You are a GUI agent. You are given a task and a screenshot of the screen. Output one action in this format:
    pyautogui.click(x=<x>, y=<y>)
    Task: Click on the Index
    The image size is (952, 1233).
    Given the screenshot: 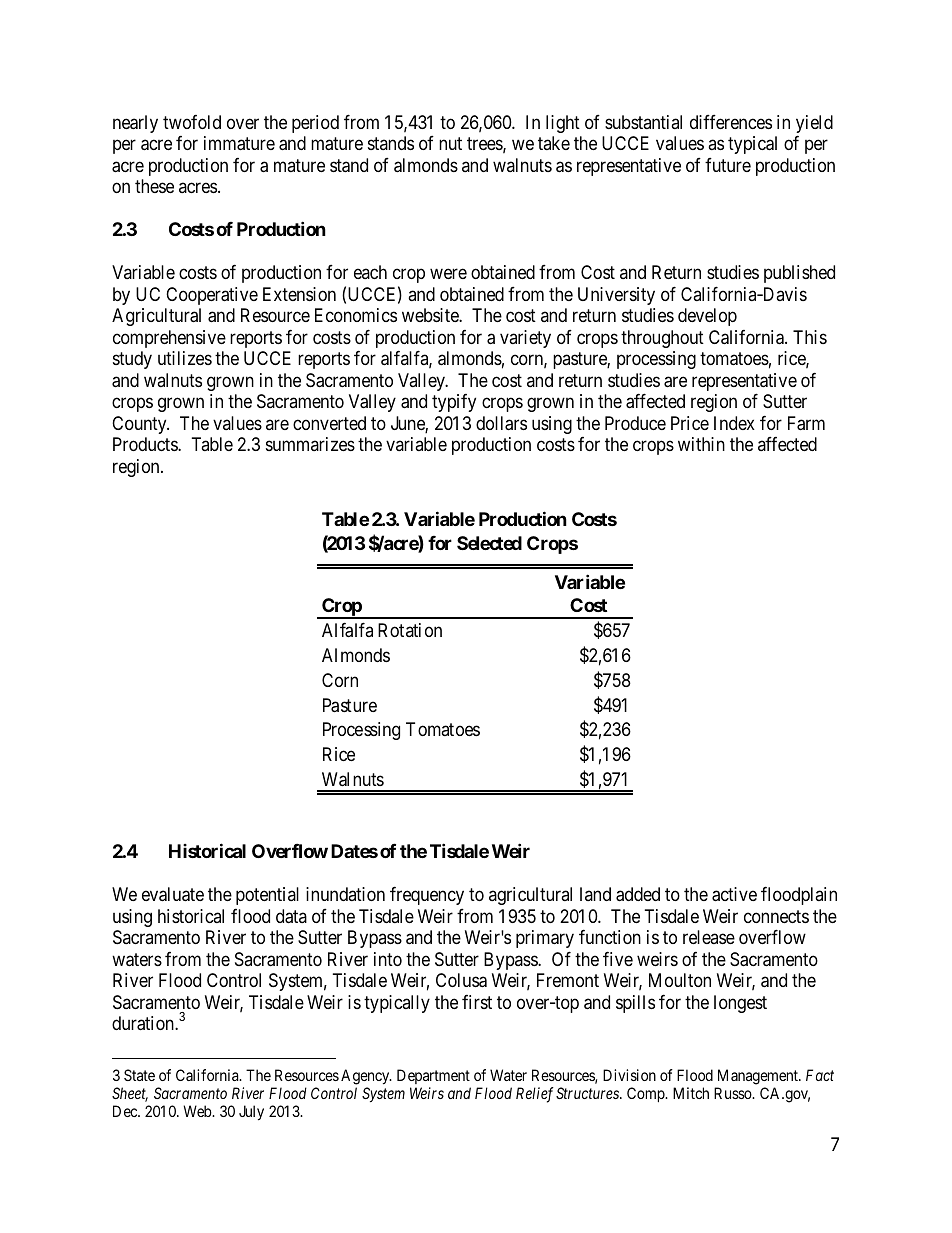 What is the action you would take?
    pyautogui.click(x=734, y=423)
